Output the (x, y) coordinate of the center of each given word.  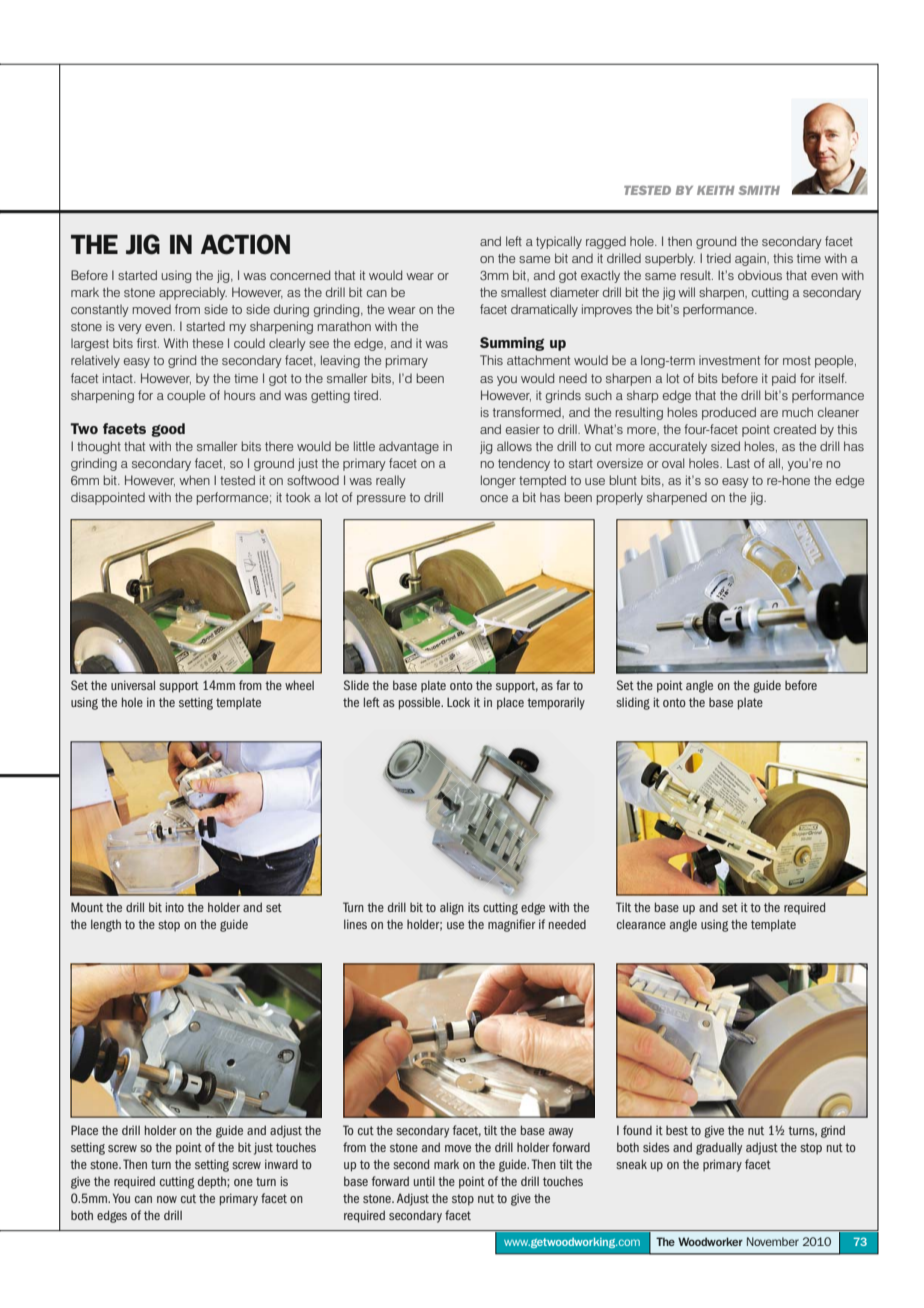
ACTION (245, 244)
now (167, 1199)
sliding (633, 703)
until (424, 1181)
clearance (641, 924)
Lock (458, 702)
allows (514, 446)
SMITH (759, 190)
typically (559, 242)
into (175, 907)
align (452, 908)
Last (738, 463)
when (194, 480)
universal (133, 685)
